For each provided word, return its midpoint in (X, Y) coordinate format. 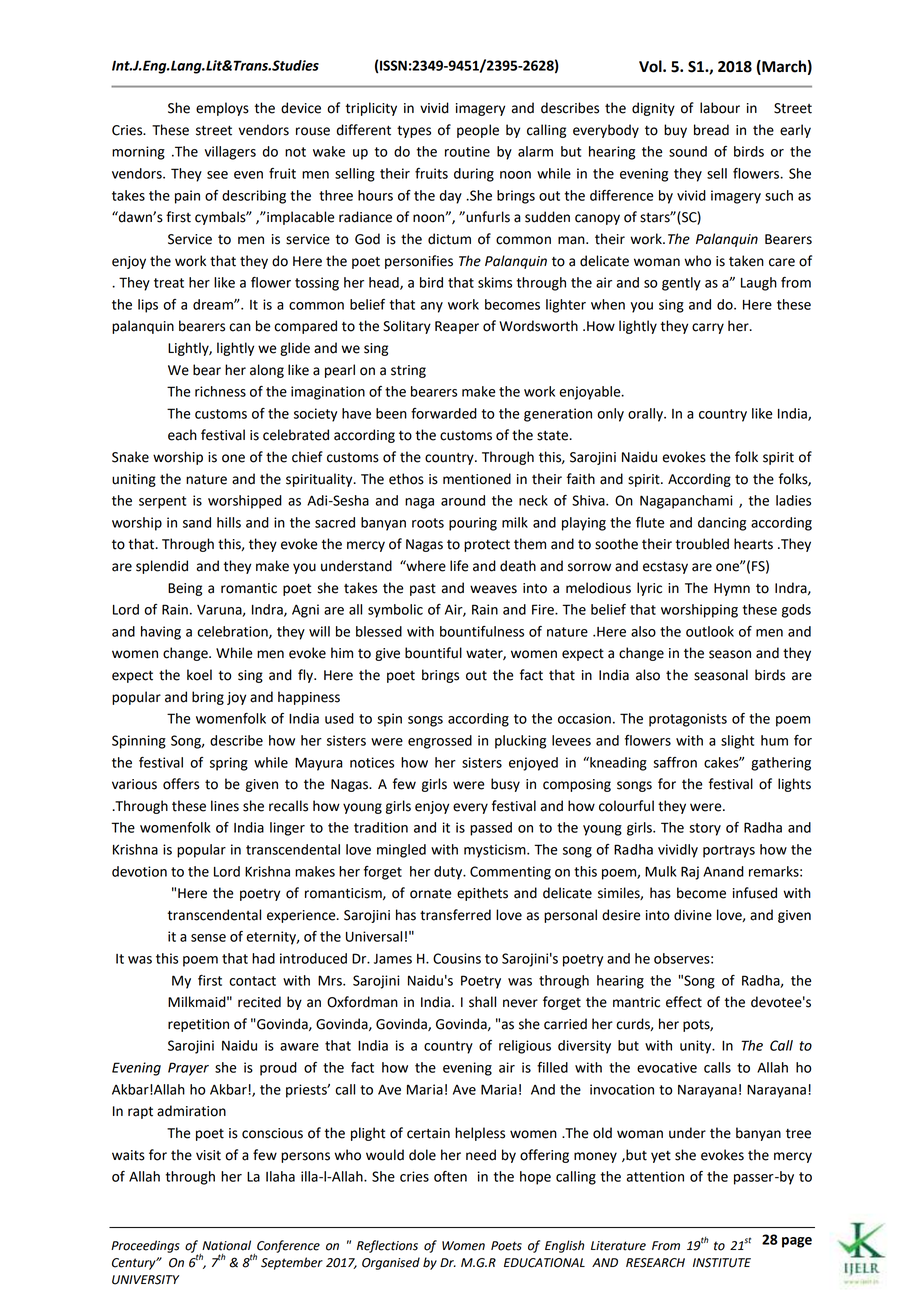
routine (467, 151)
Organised (391, 1263)
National (226, 1245)
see (217, 175)
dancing (722, 524)
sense (208, 938)
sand (197, 522)
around (463, 500)
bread (711, 130)
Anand (723, 871)
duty (449, 873)
